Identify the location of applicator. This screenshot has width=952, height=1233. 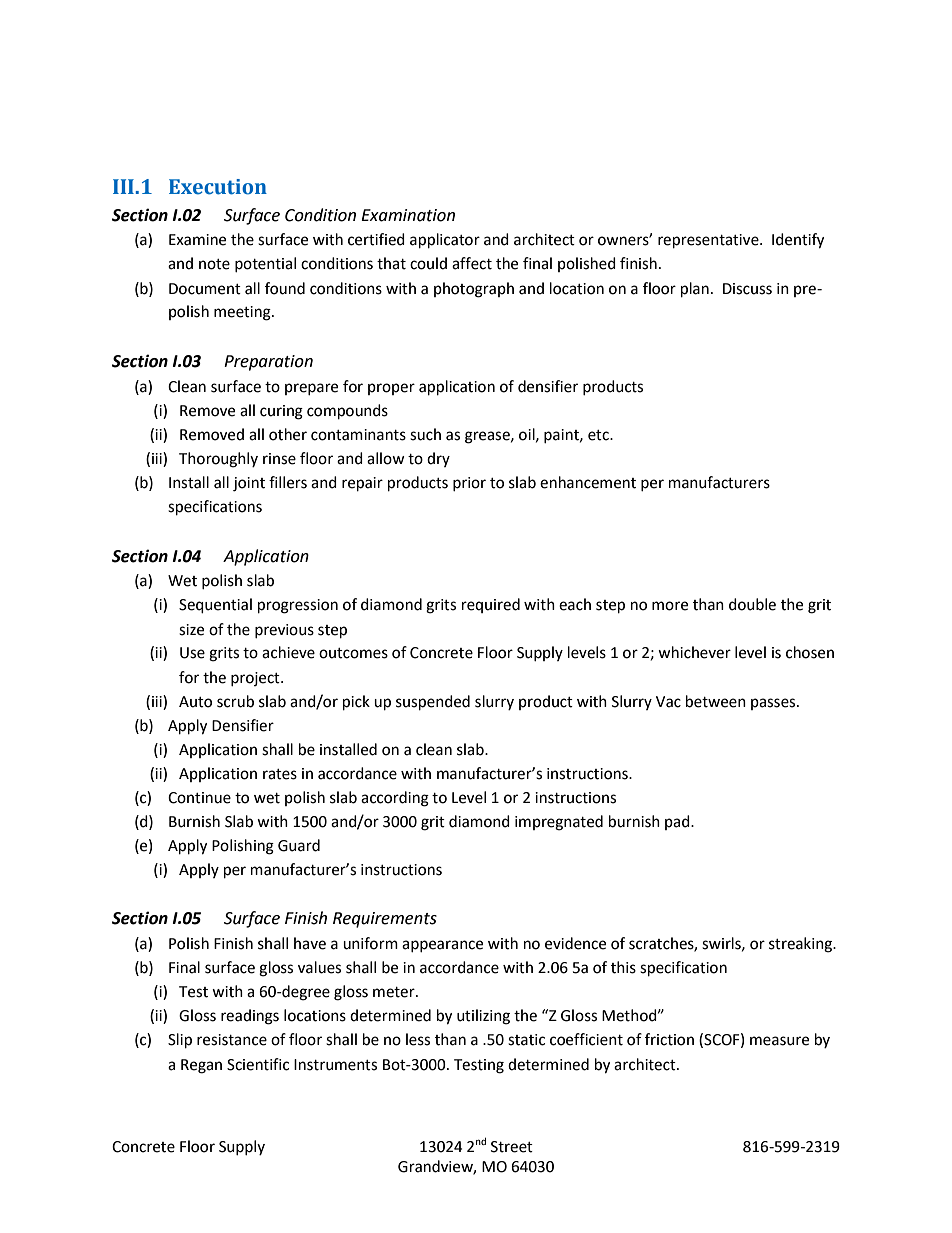
(445, 241).
